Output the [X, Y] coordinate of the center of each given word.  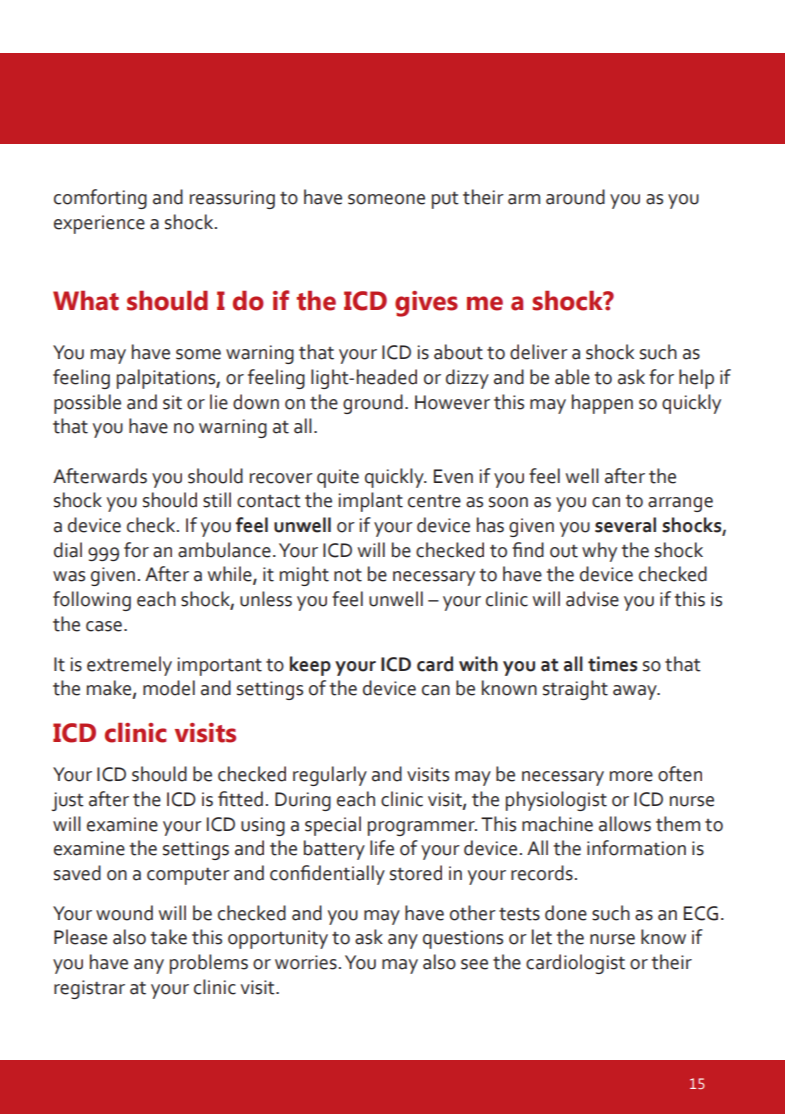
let [542, 937]
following [92, 601]
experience [99, 224]
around [575, 197]
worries [306, 962]
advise [592, 599]
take [169, 937]
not [348, 575]
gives [426, 304]
